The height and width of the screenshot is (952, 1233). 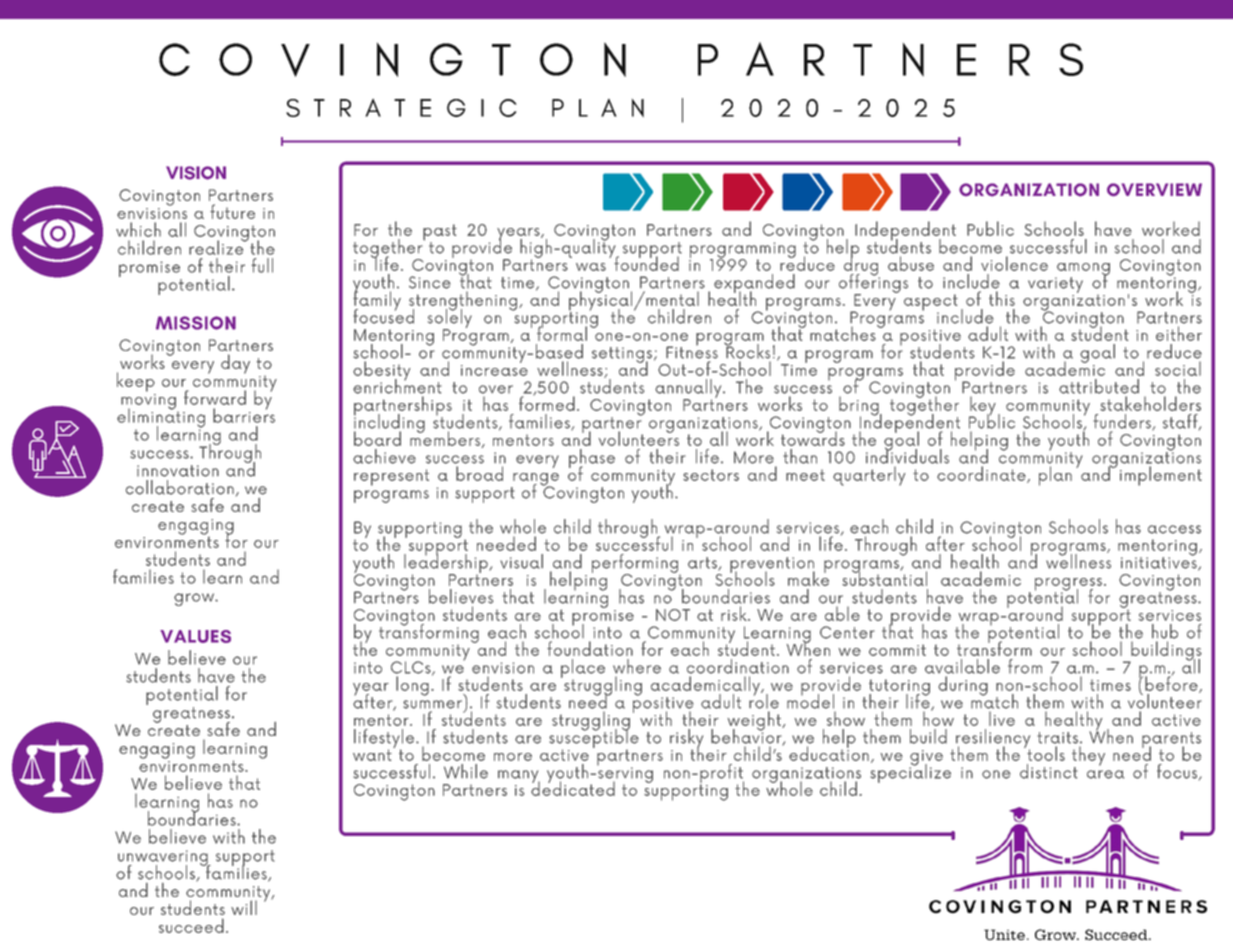 I want to click on day, so click(x=235, y=364).
